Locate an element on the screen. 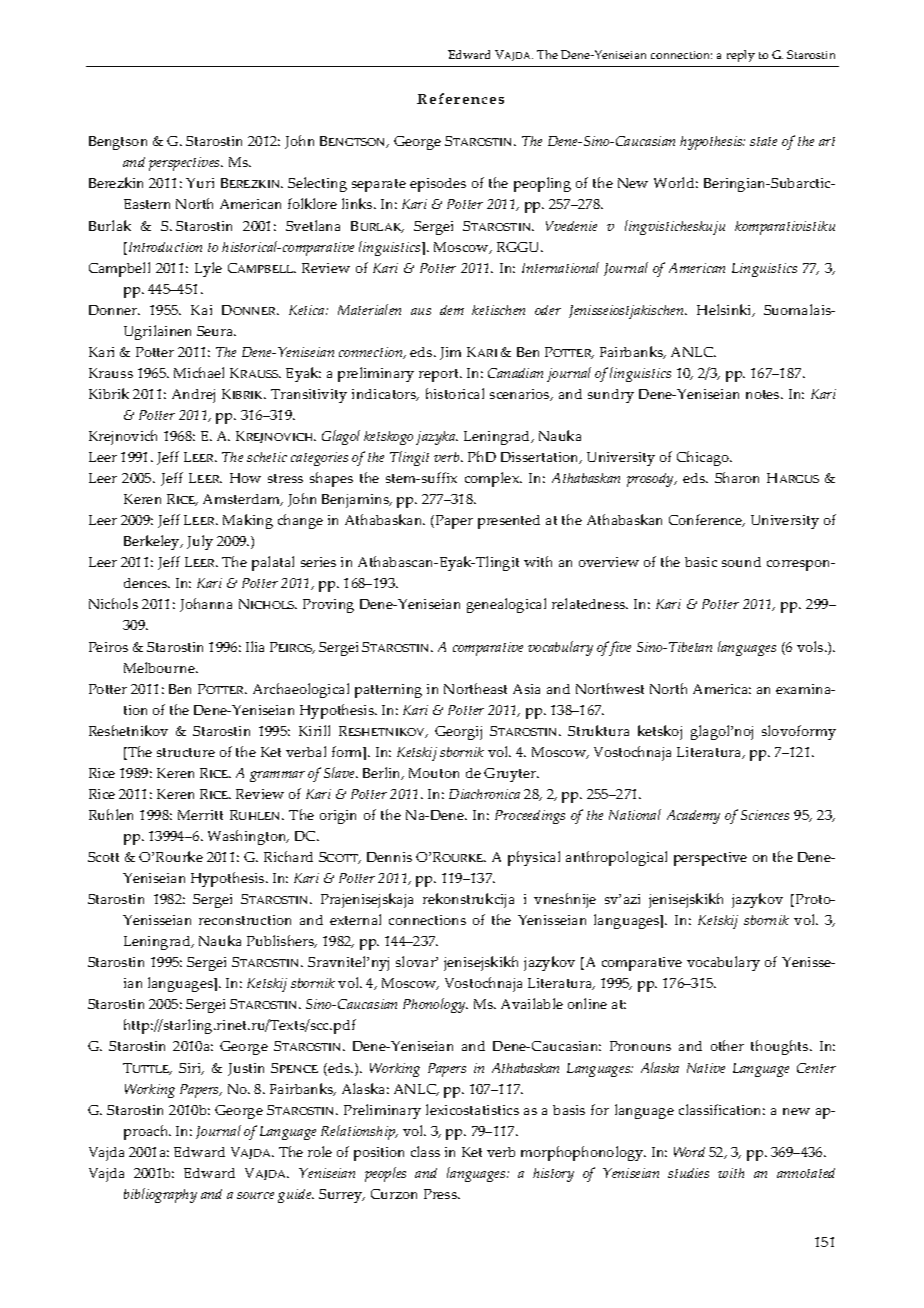  reply is located at coordinates (741, 56).
